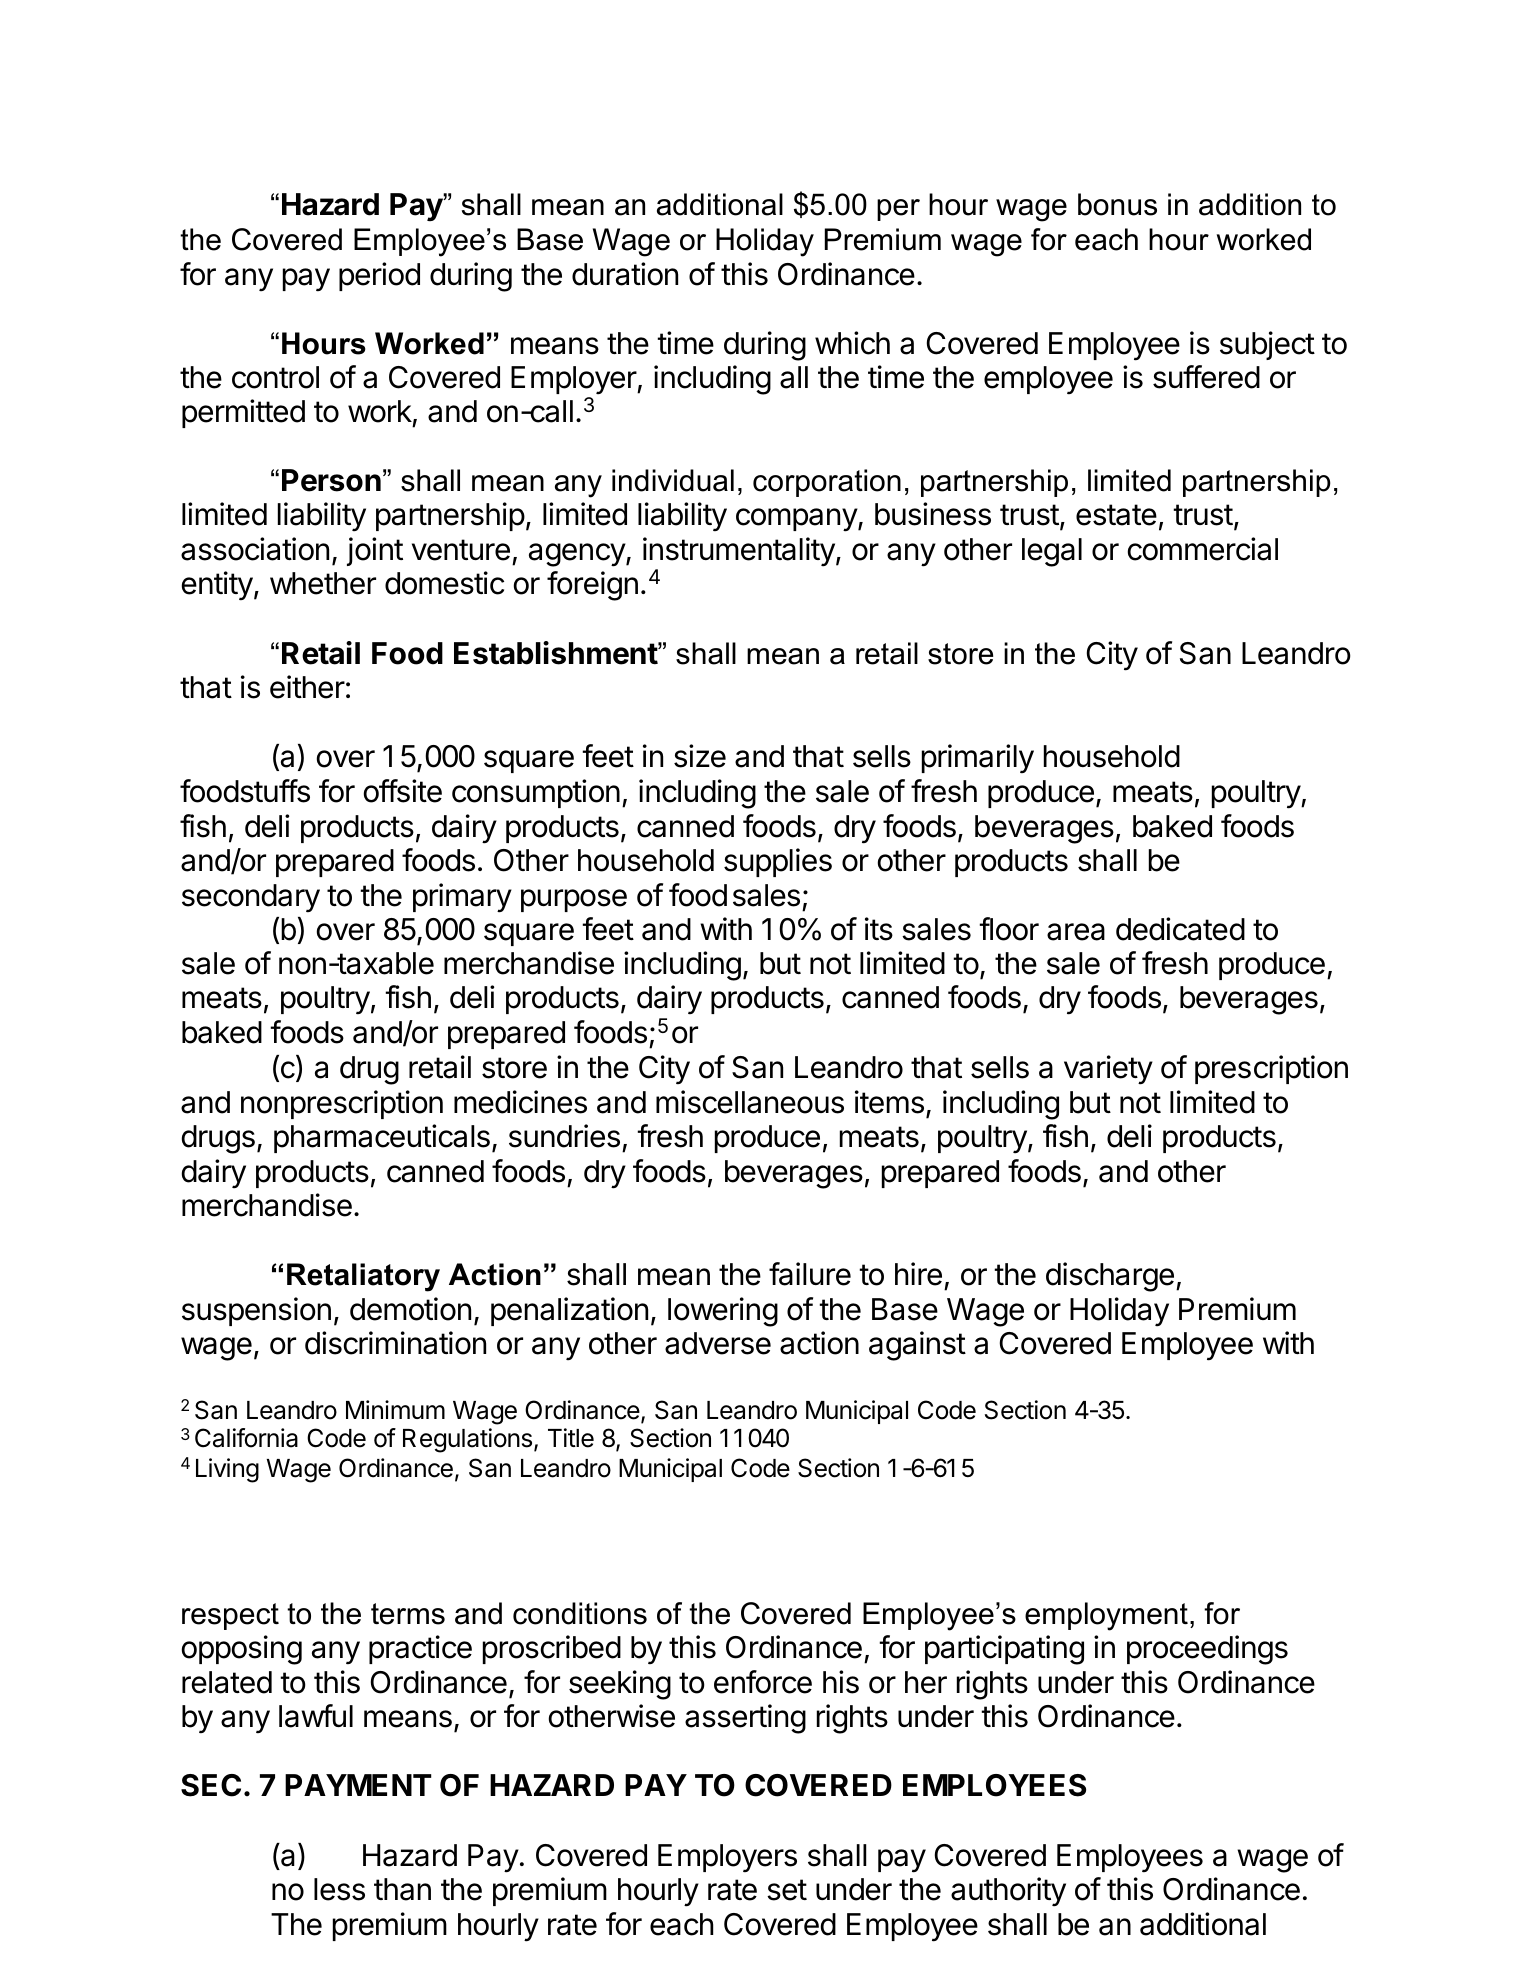 The width and height of the screenshot is (1532, 1982). I want to click on miscellaneous, so click(750, 1102).
